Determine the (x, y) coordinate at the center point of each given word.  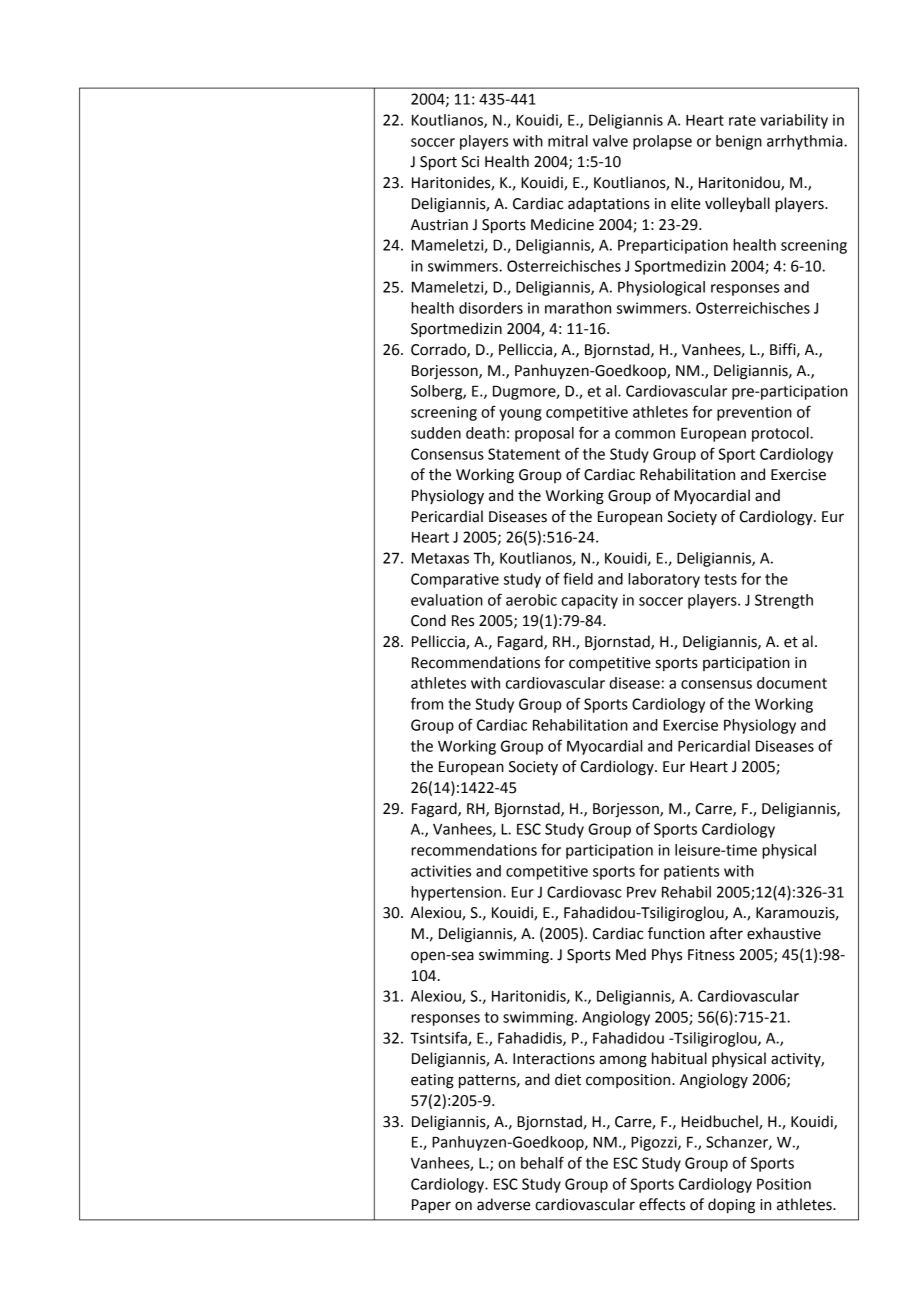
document (792, 683)
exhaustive (784, 933)
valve (610, 141)
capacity (589, 601)
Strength (784, 601)
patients (691, 872)
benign (739, 142)
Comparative (455, 580)
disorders (491, 308)
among (623, 1061)
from (427, 703)
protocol (781, 434)
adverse (503, 1204)
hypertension (457, 893)
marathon (578, 308)
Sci (470, 162)
